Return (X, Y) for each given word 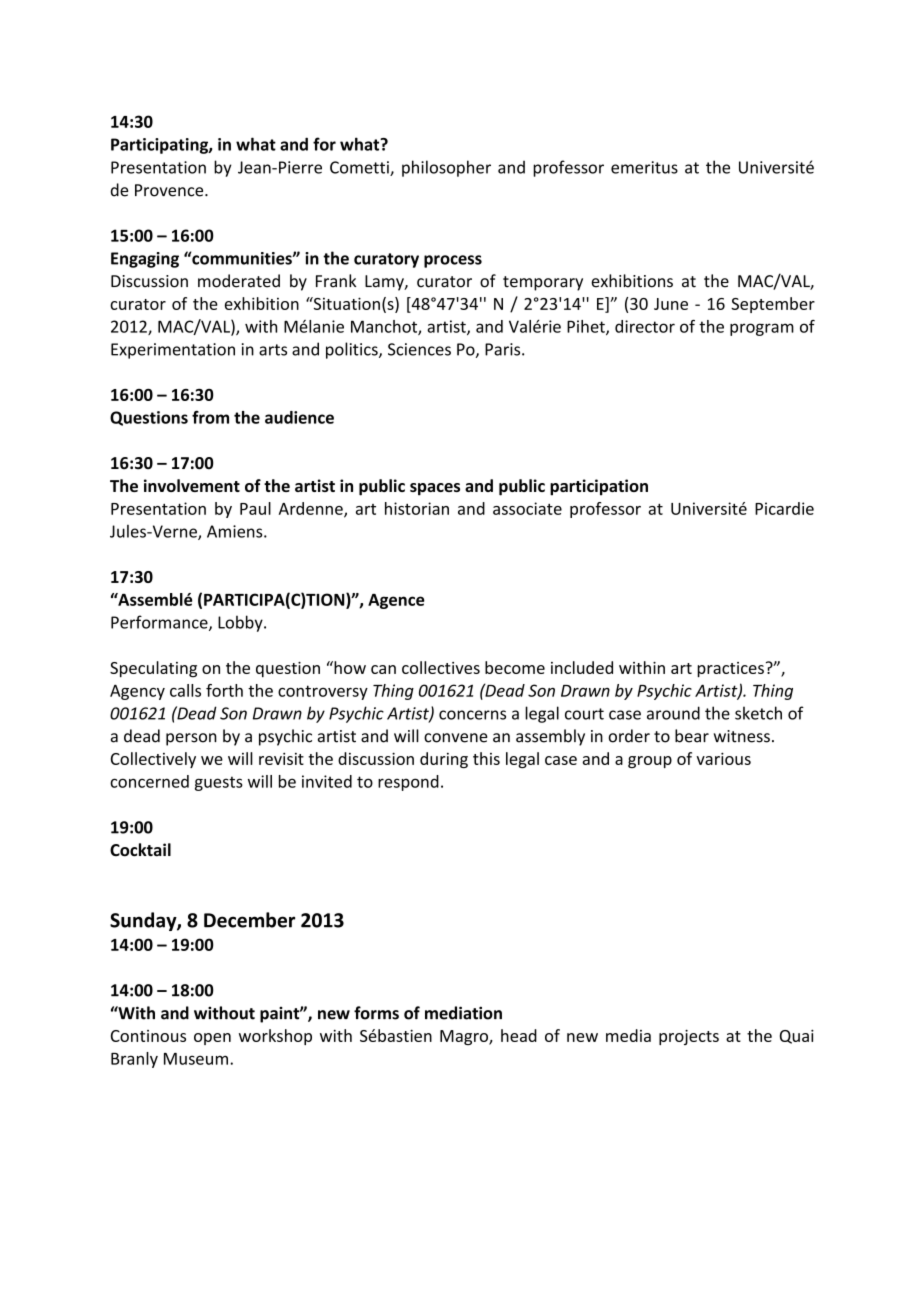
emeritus (644, 167)
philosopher (446, 168)
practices (730, 669)
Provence (170, 190)
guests (219, 783)
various (723, 758)
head (519, 1035)
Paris (504, 349)
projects (689, 1037)
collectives (441, 667)
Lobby (241, 623)
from (210, 417)
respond (408, 783)
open (212, 1039)
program (762, 329)
